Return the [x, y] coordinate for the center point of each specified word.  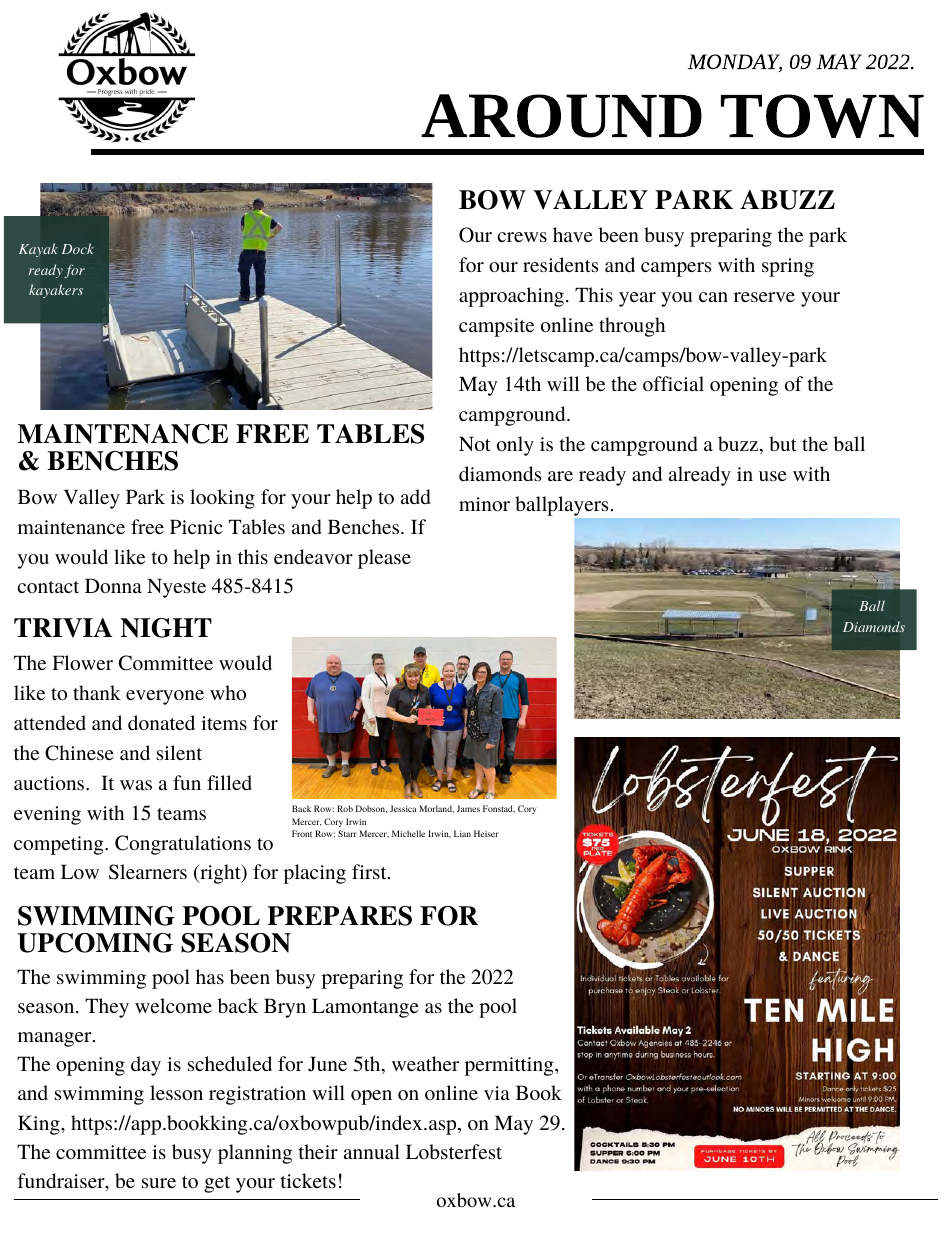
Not [475, 443]
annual [372, 1151]
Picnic [196, 526]
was [136, 785]
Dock [78, 248]
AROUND [561, 116]
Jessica [403, 808]
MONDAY [735, 63]
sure [159, 1183]
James [468, 808]
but [783, 443]
